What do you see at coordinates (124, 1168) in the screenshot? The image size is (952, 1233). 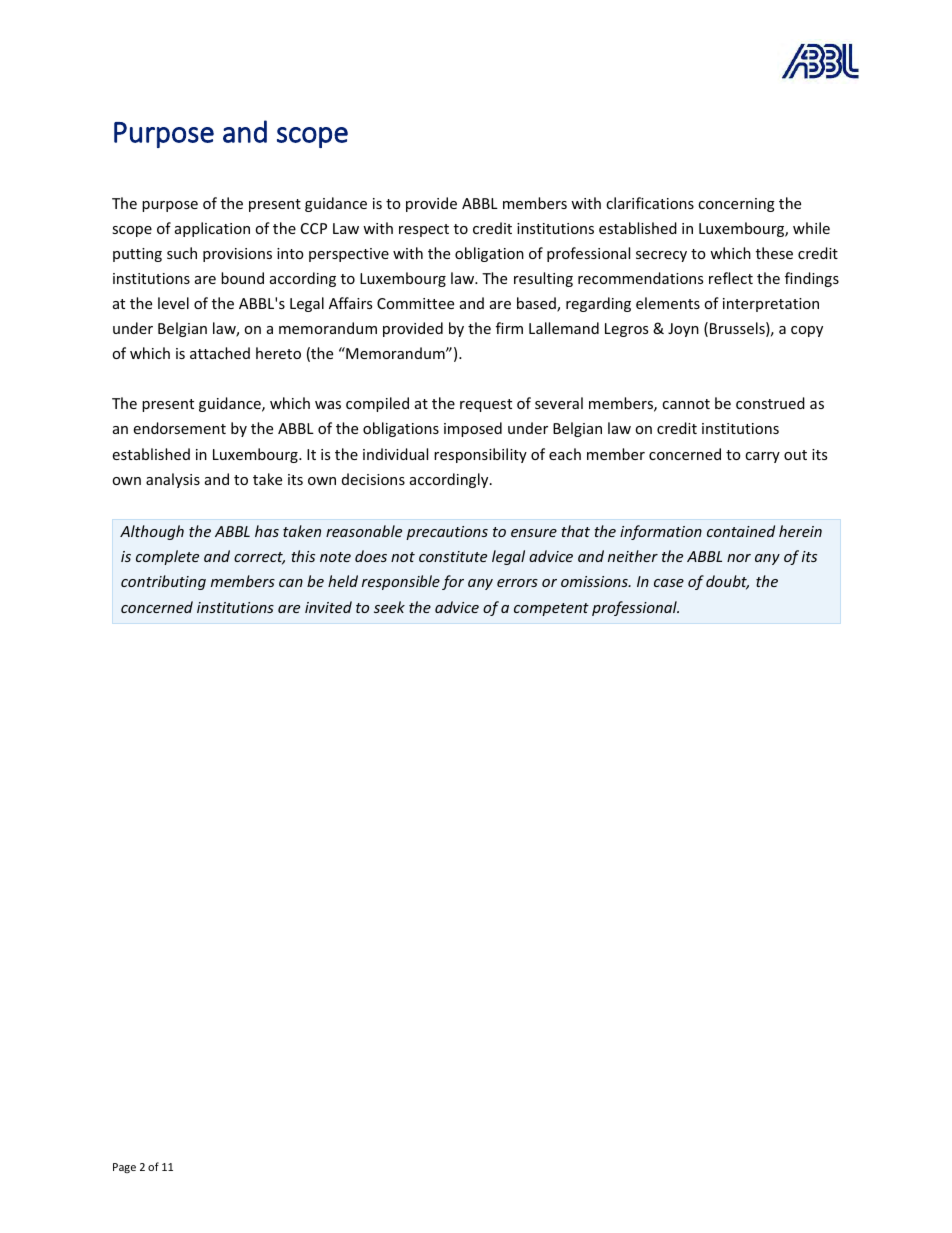 I see `Page` at bounding box center [124, 1168].
